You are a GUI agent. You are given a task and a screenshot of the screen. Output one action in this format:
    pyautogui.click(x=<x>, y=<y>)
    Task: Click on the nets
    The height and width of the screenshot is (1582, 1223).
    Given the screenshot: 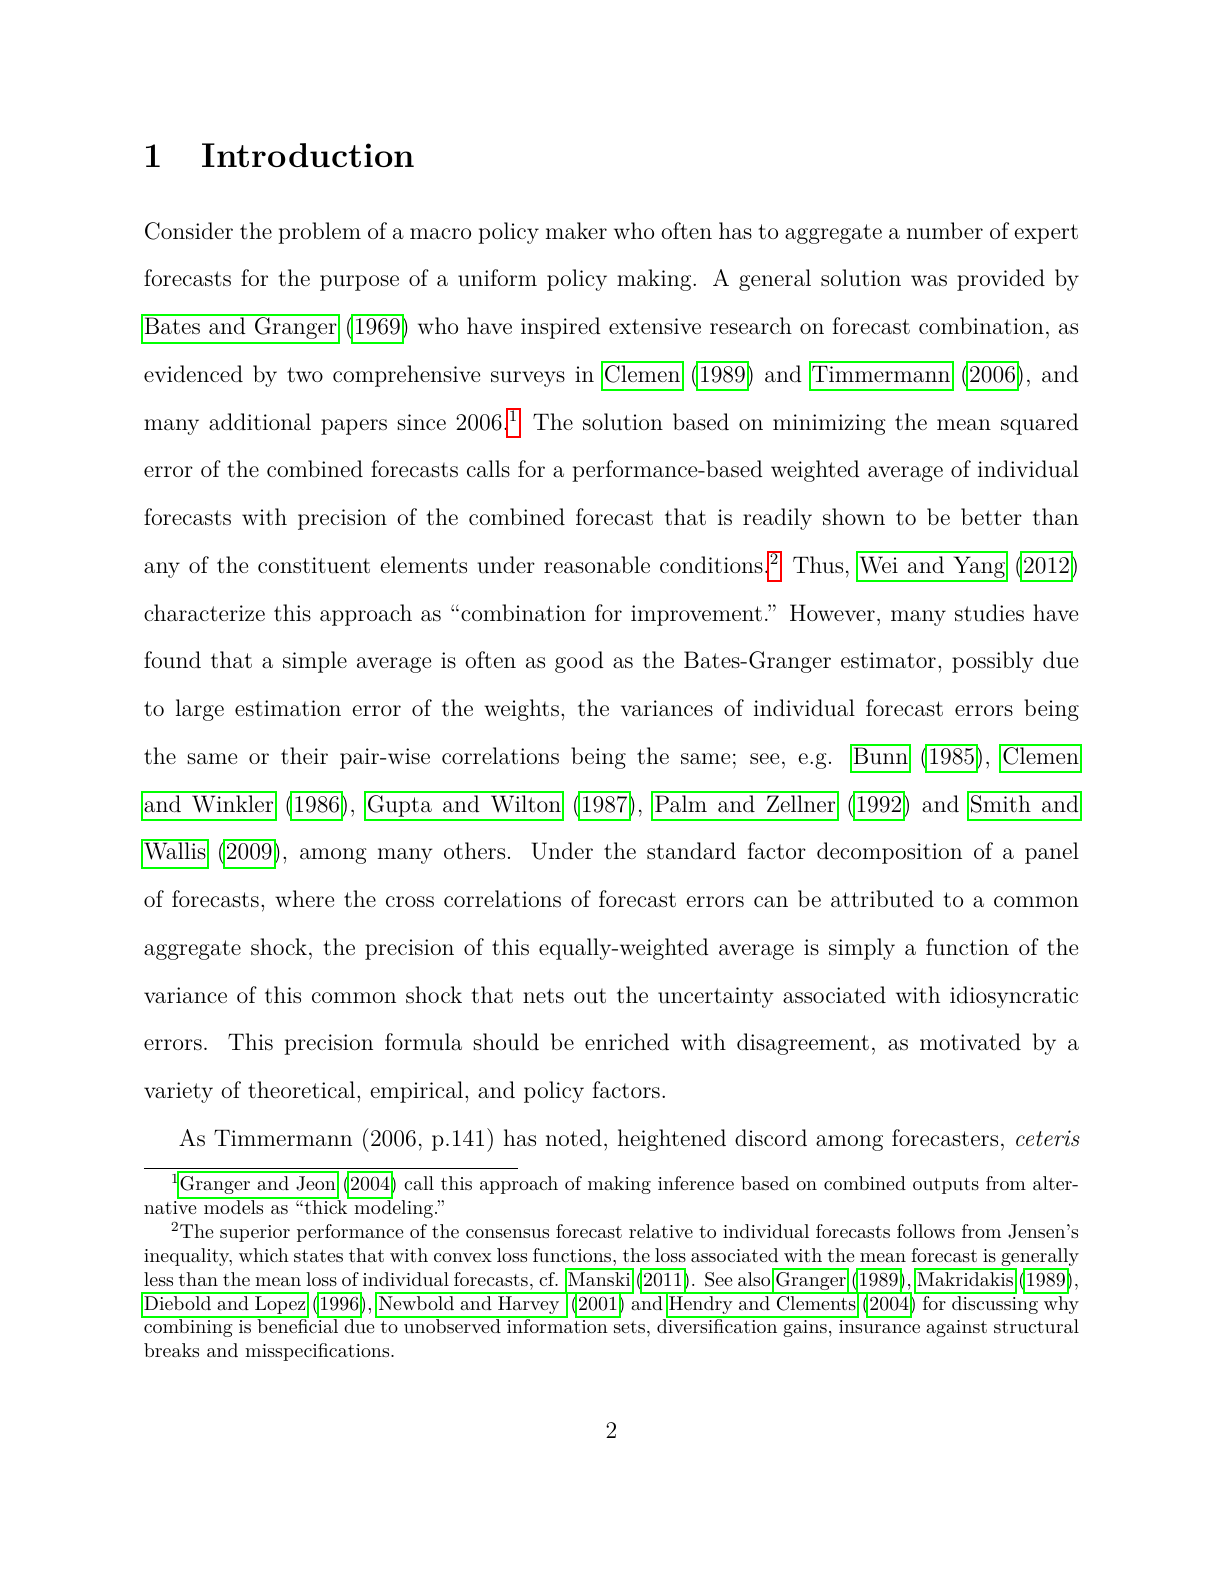 What is the action you would take?
    pyautogui.click(x=543, y=996)
